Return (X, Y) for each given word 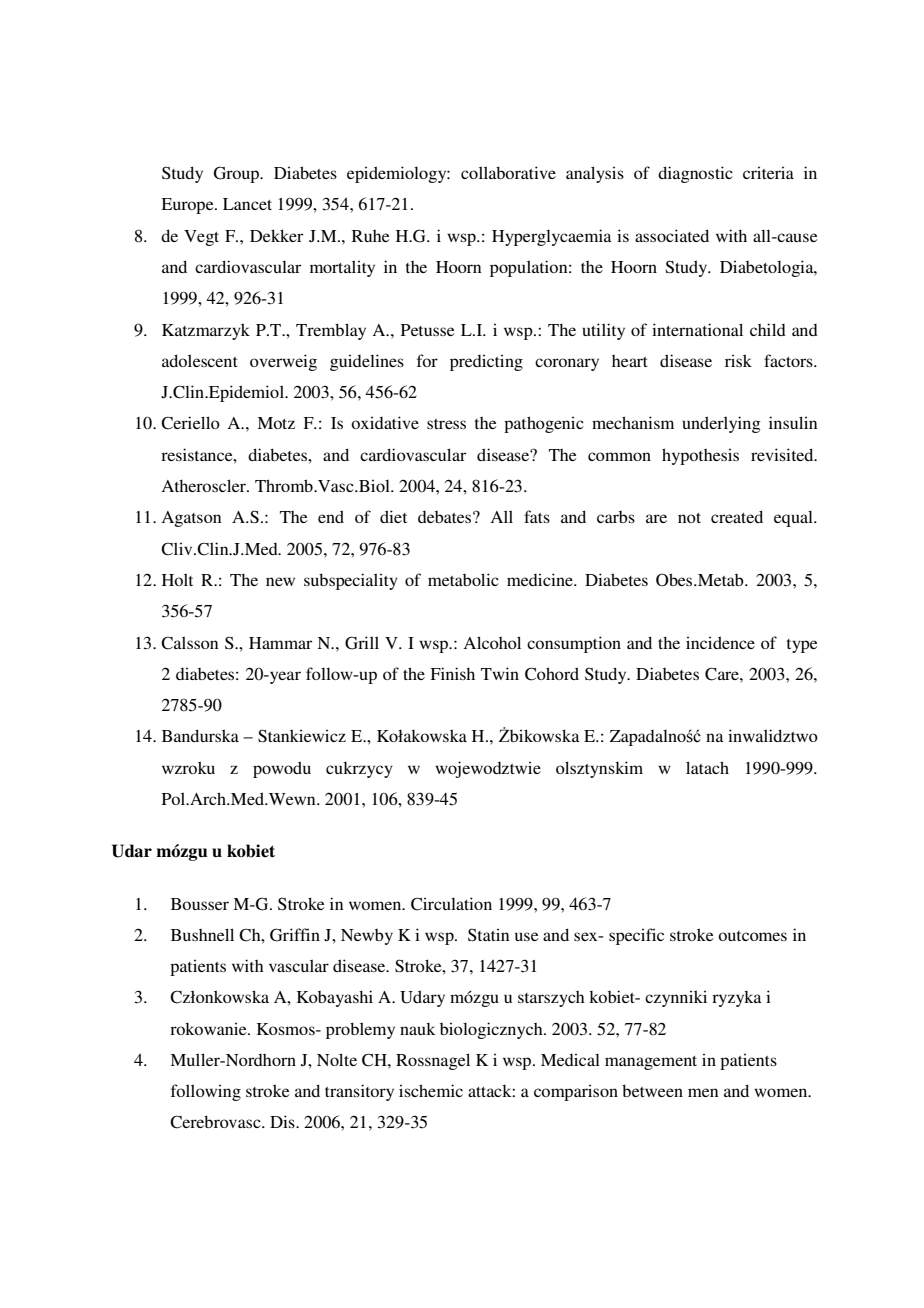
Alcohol (492, 642)
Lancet (247, 204)
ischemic (431, 1090)
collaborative (508, 172)
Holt (177, 579)
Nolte (337, 1059)
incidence (720, 642)
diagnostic (695, 174)
